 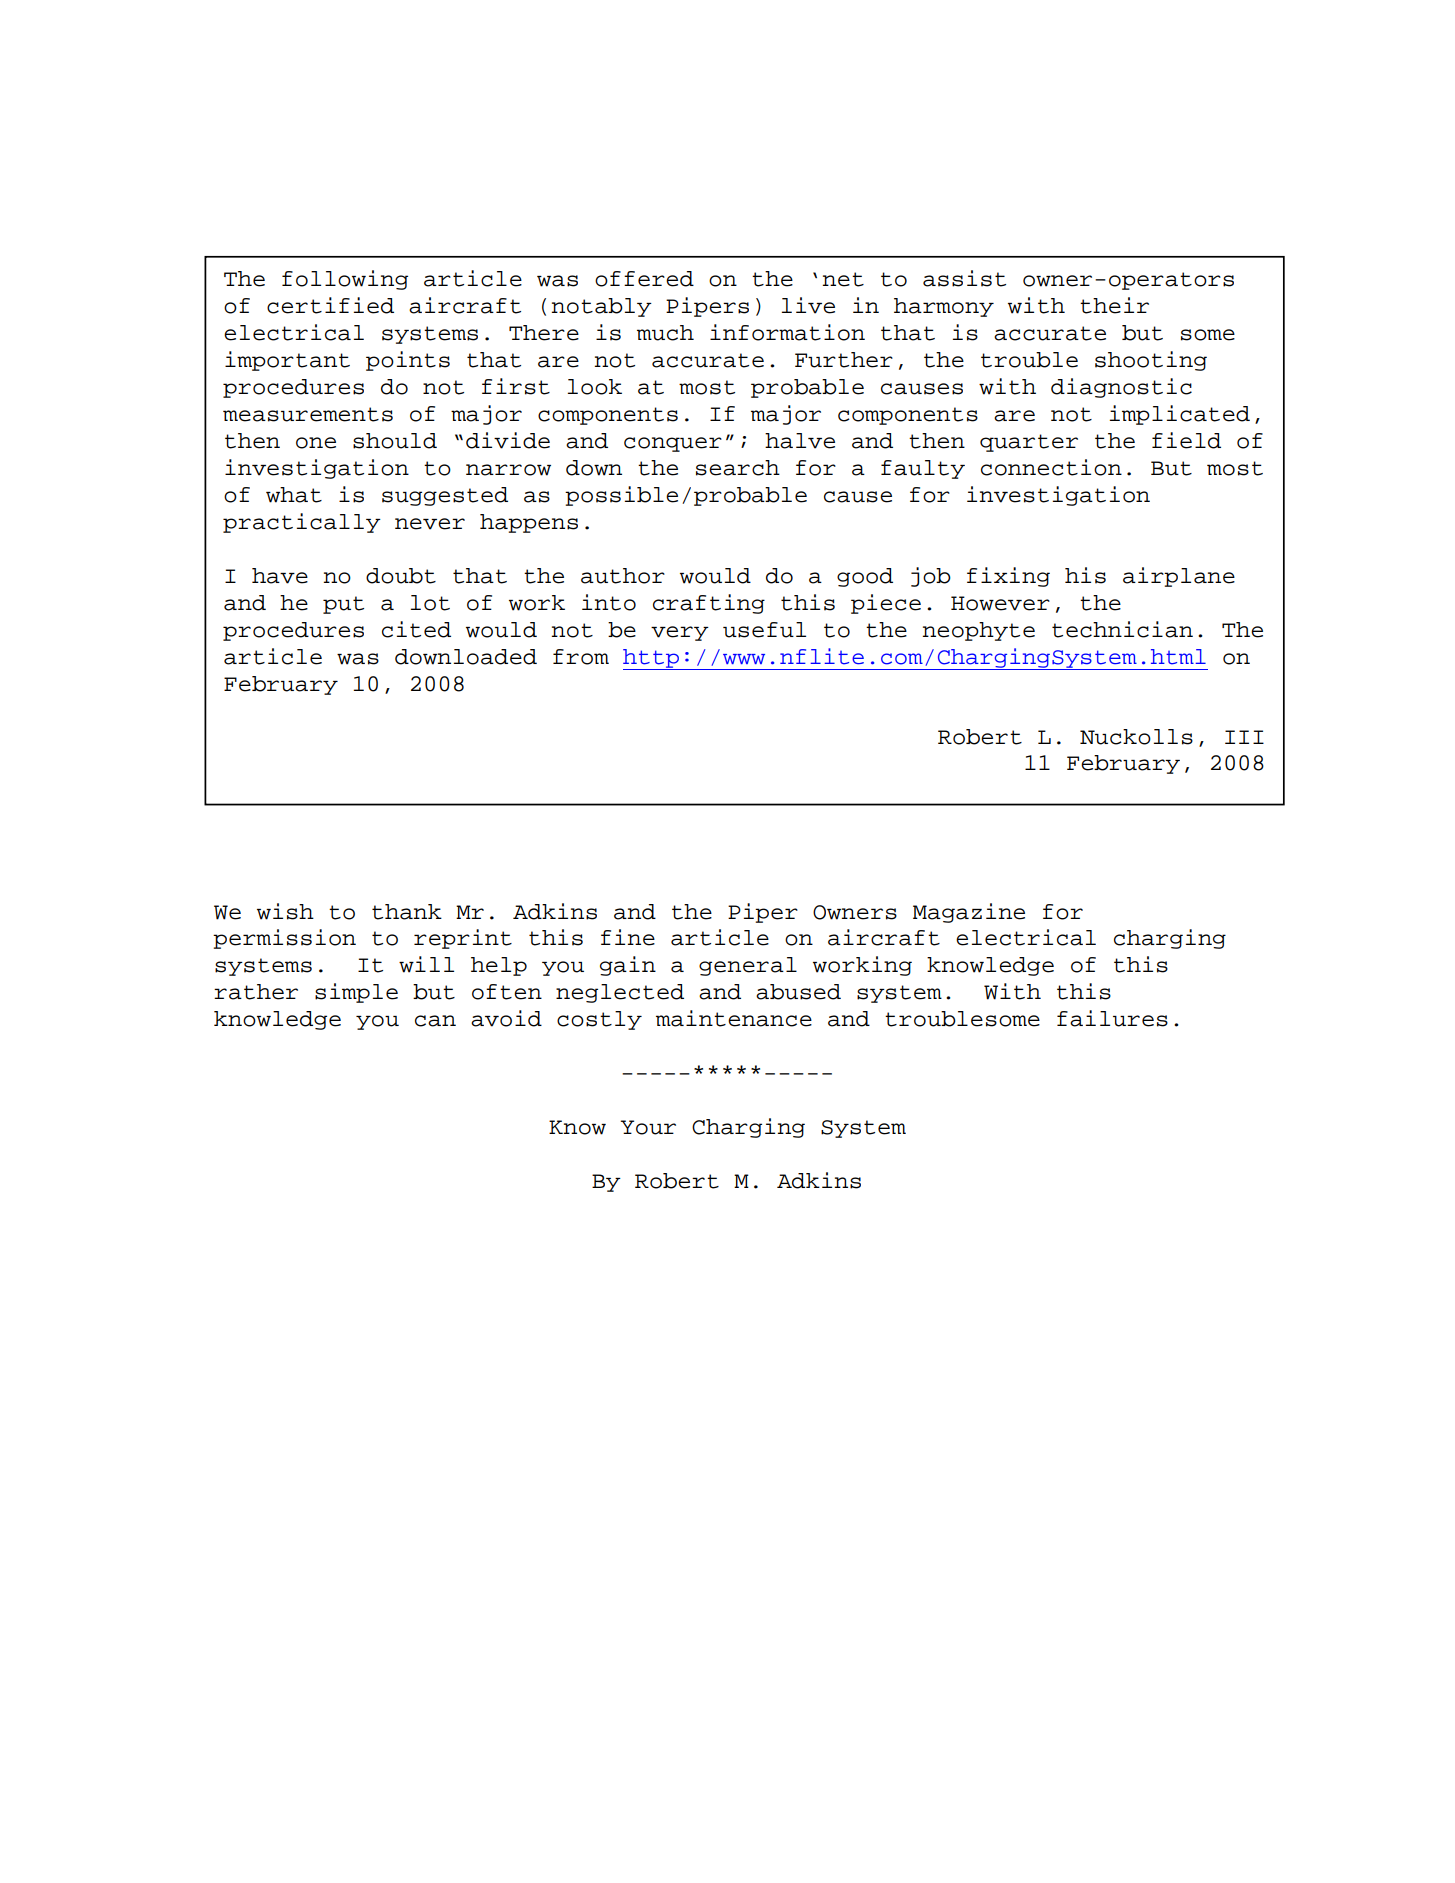 What do you see at coordinates (407, 912) in the screenshot?
I see `thank` at bounding box center [407, 912].
